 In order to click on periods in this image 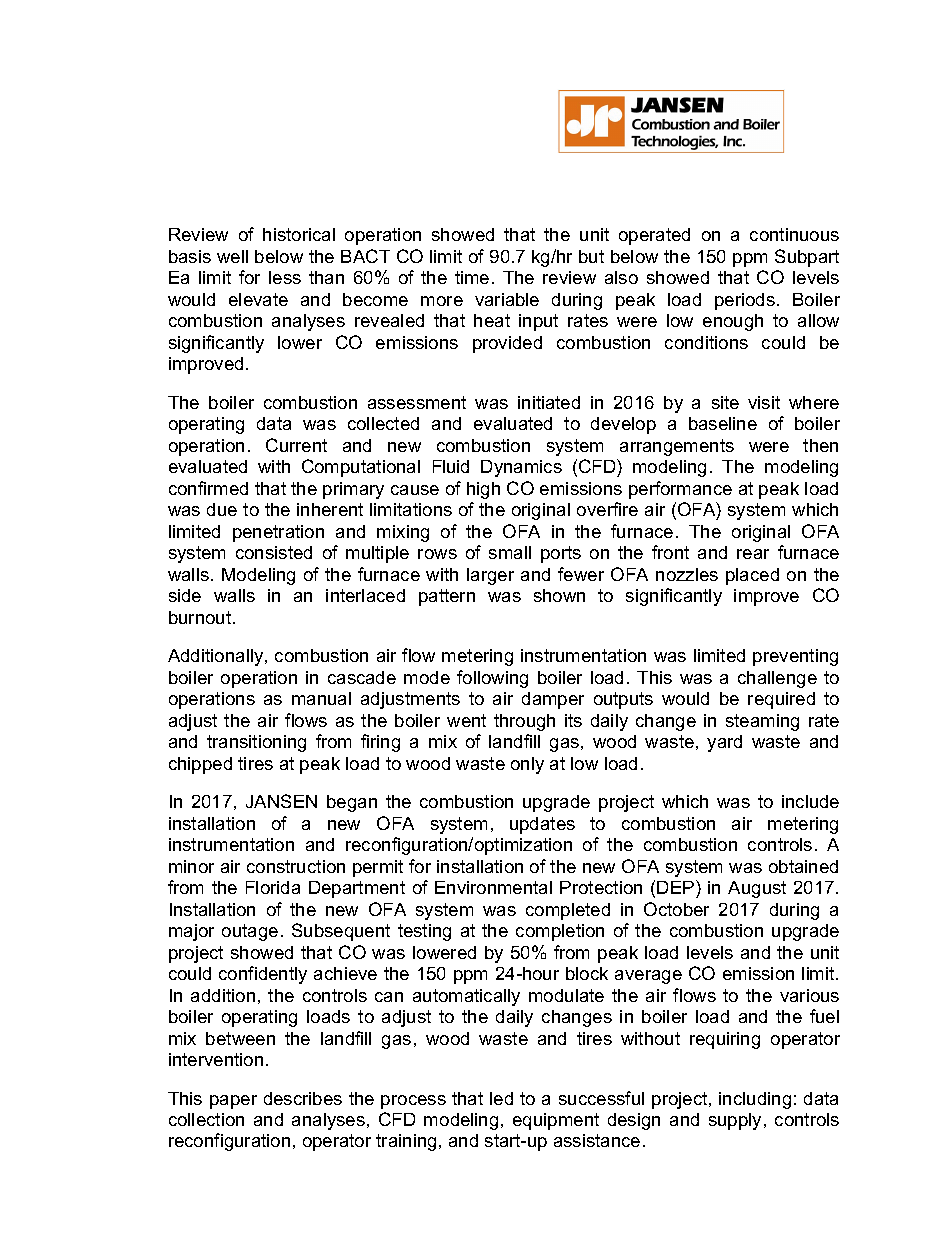, I will do `click(745, 301)`.
